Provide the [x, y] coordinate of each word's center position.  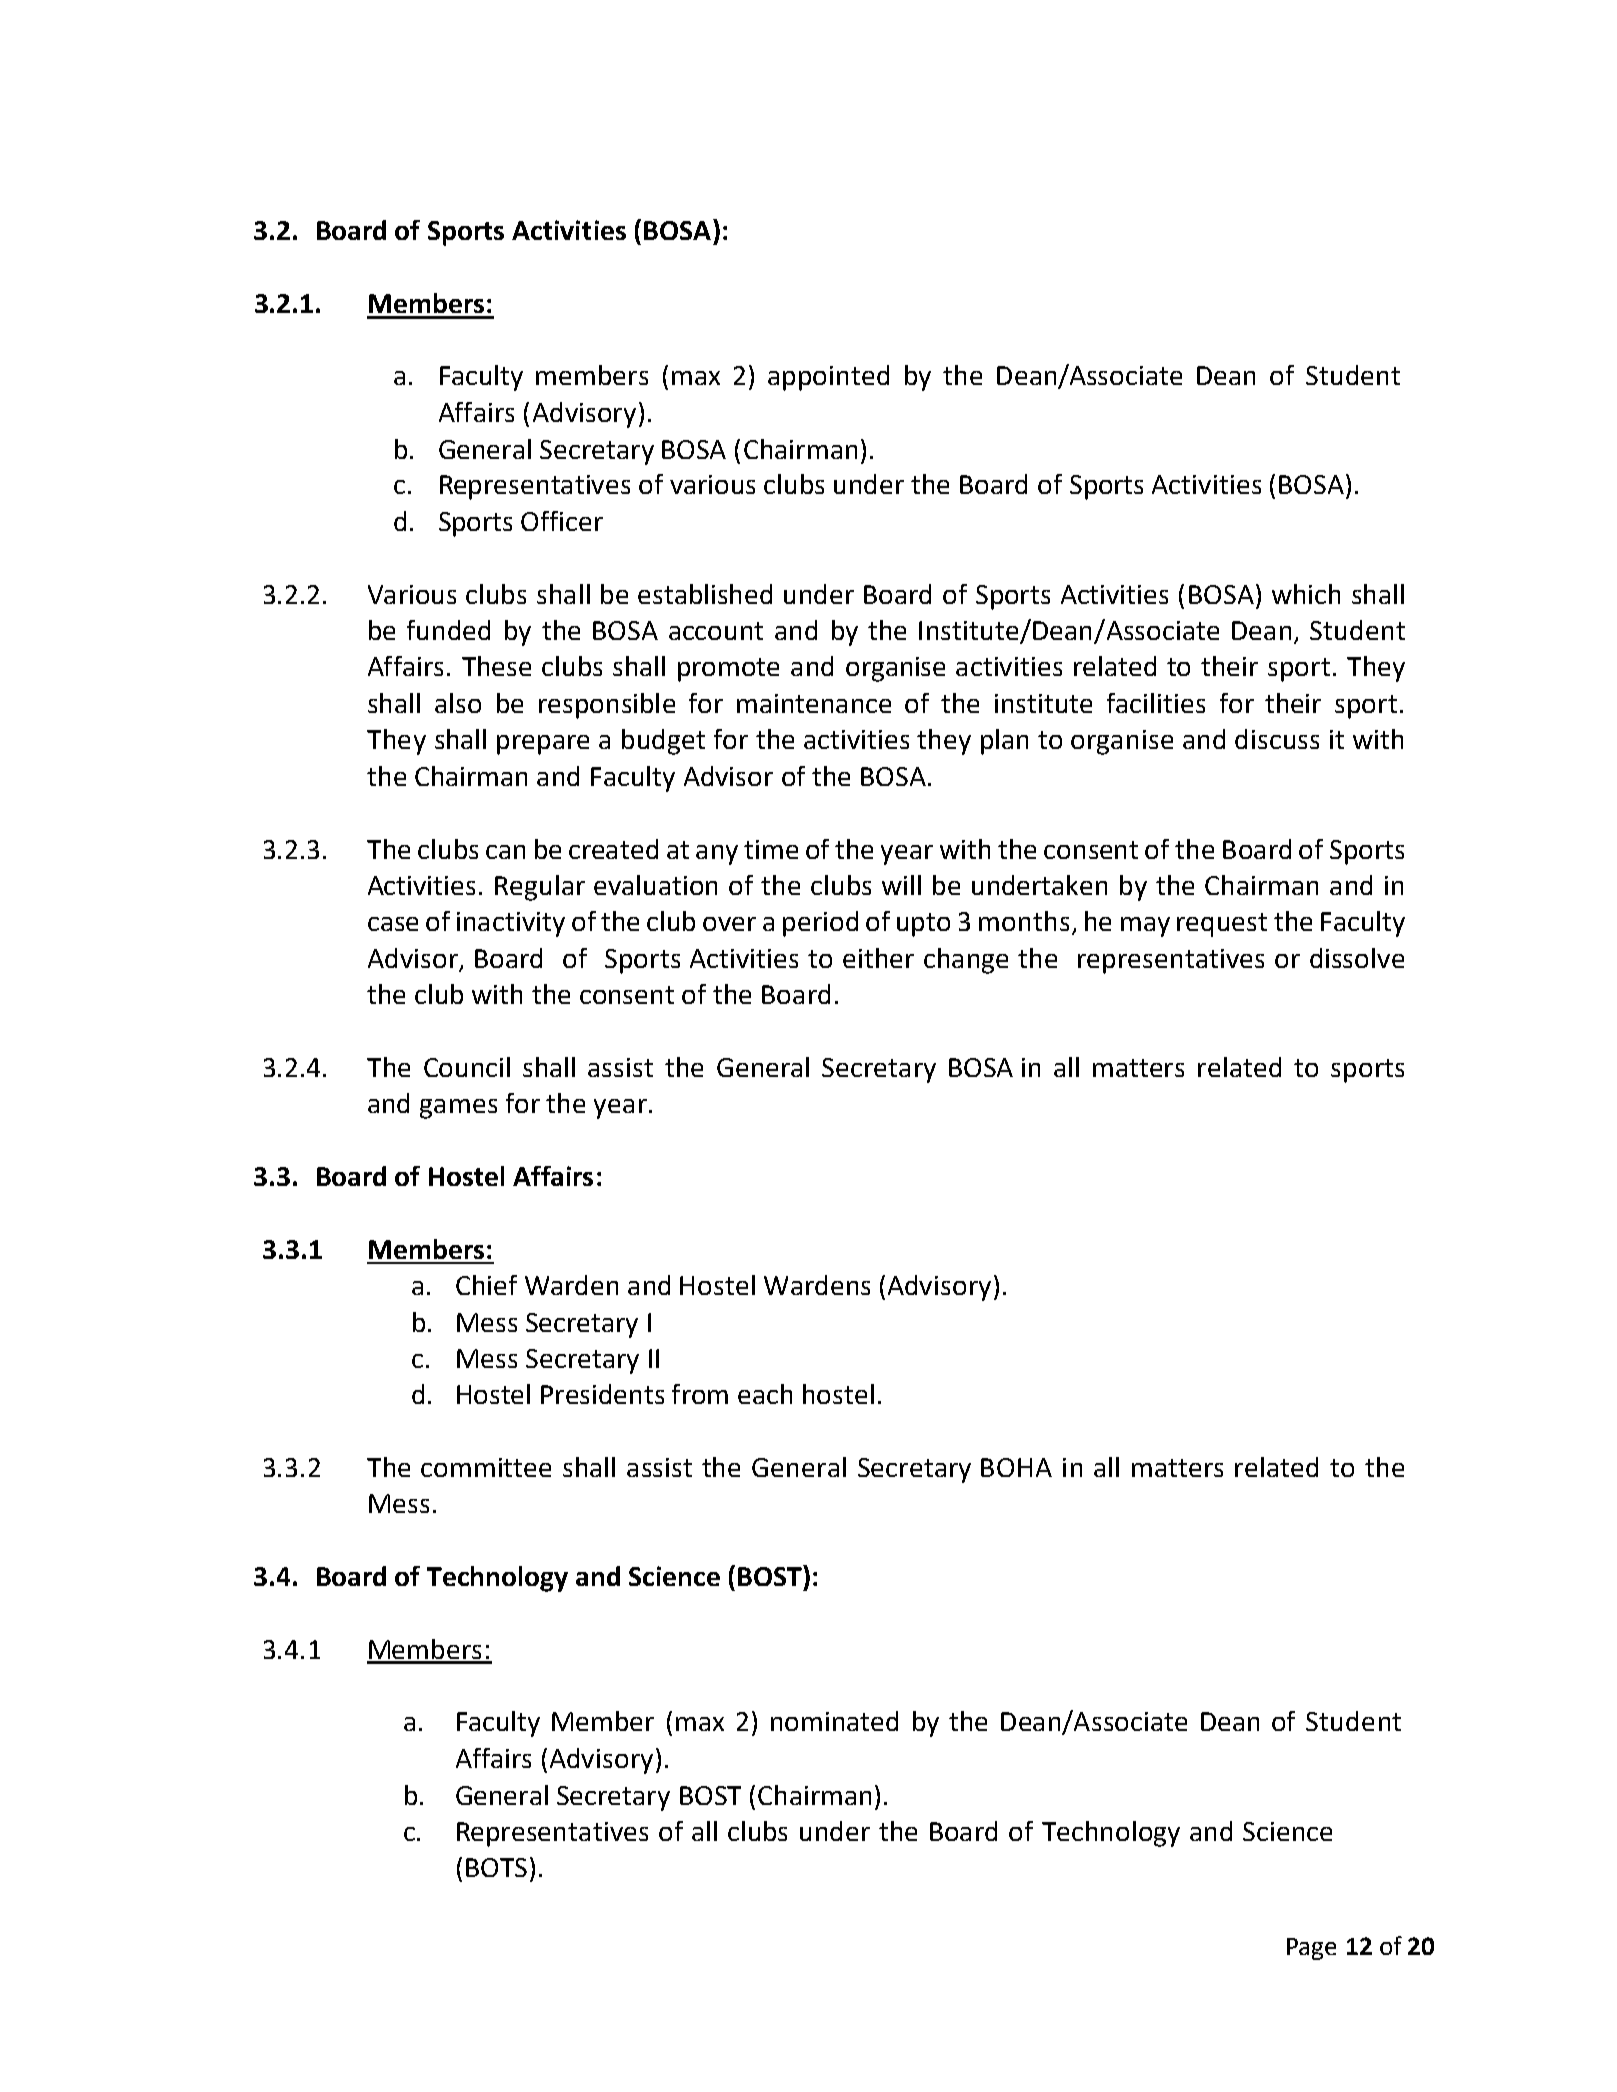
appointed [828, 378]
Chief [486, 1285]
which [1306, 594]
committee [486, 1467]
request [1222, 925]
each [765, 1394]
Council [467, 1067]
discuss [1277, 739]
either [878, 958]
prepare [543, 745]
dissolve [1357, 958]
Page [1311, 1949]
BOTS [496, 1867]
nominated [834, 1721]
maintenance [814, 703]
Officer [562, 521]
